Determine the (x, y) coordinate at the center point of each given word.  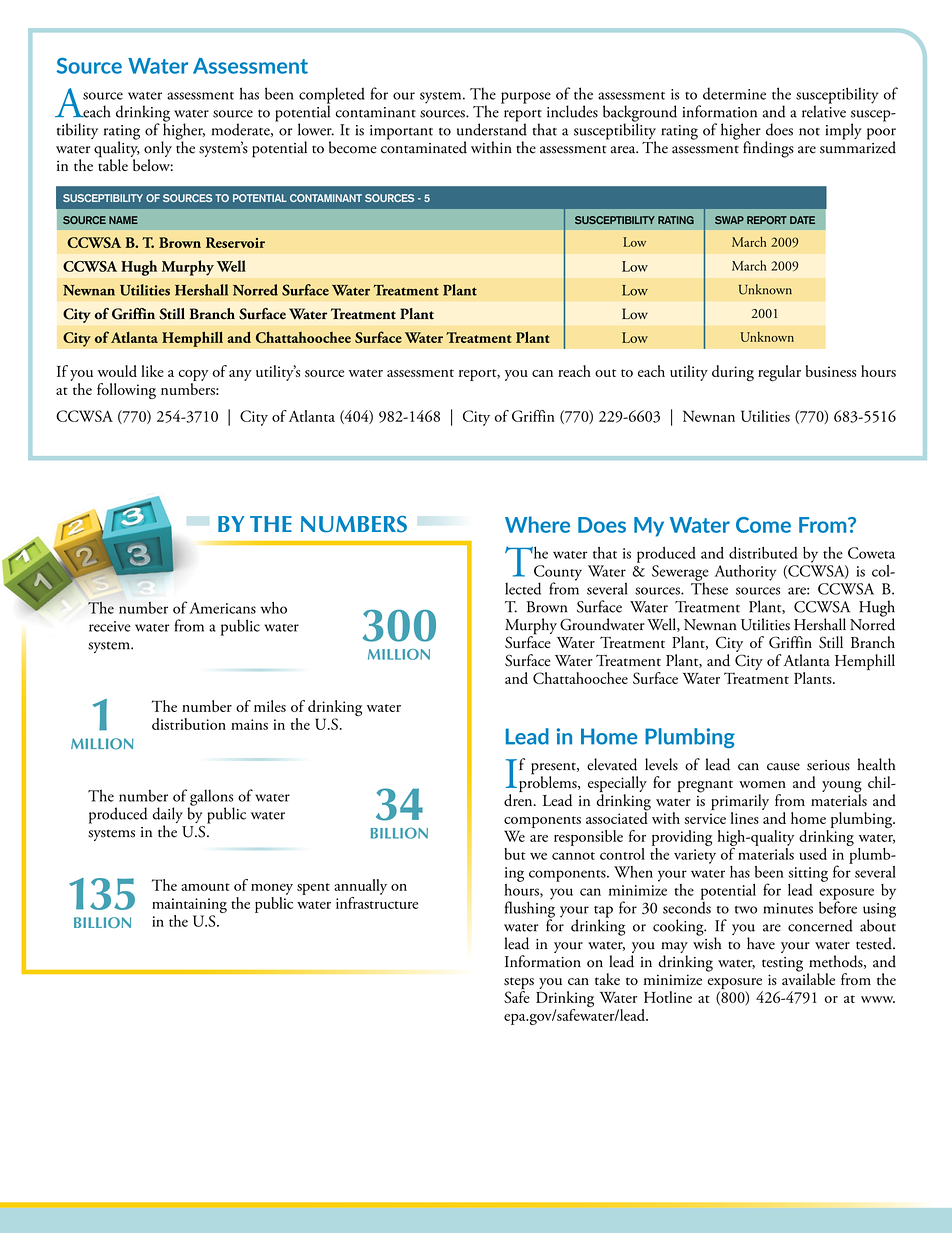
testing (782, 964)
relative (824, 110)
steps (519, 984)
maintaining (189, 905)
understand (492, 128)
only (158, 150)
